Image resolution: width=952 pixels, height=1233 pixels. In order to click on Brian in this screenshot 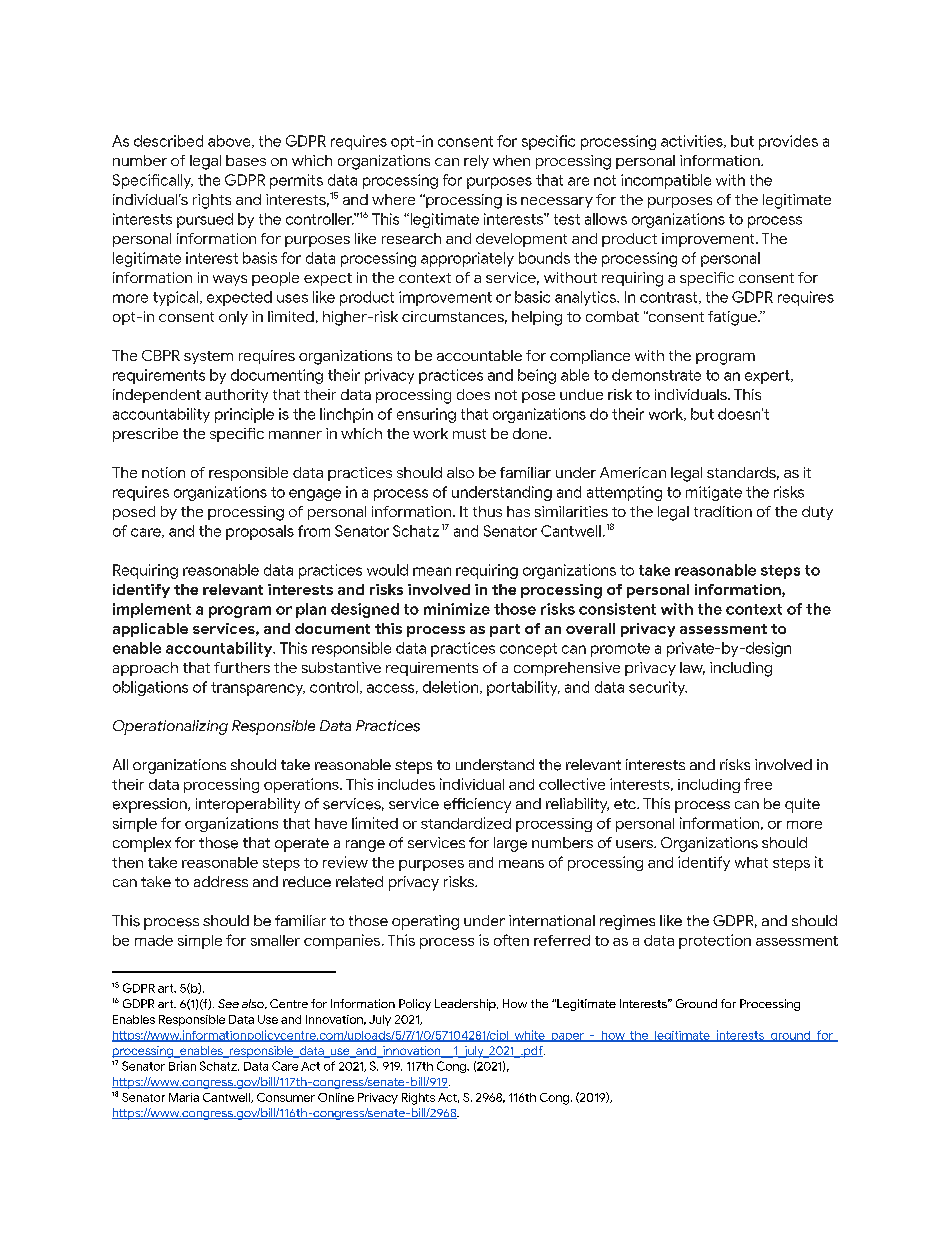, I will do `click(182, 1066)`.
